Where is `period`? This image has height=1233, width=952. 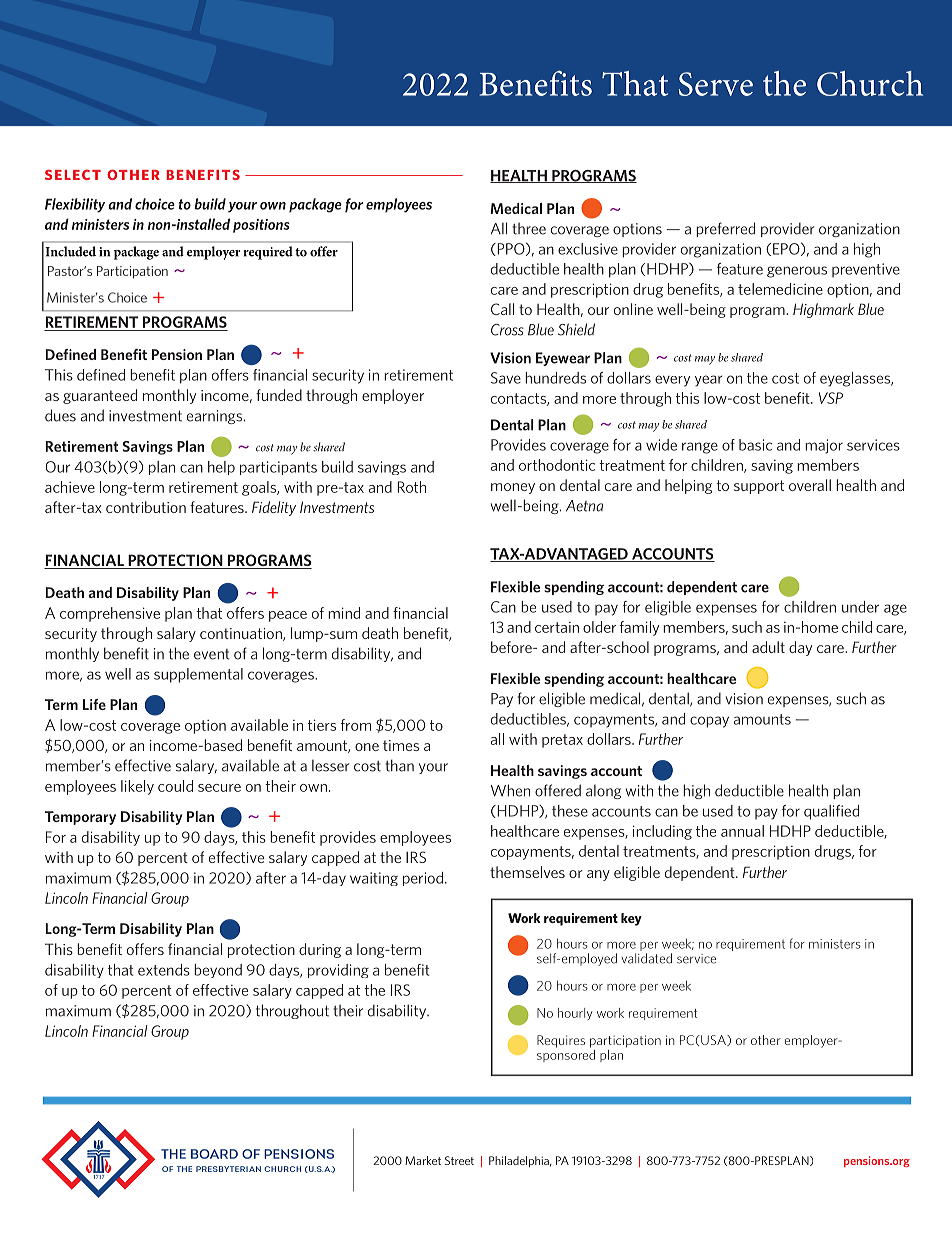
period is located at coordinates (423, 879).
